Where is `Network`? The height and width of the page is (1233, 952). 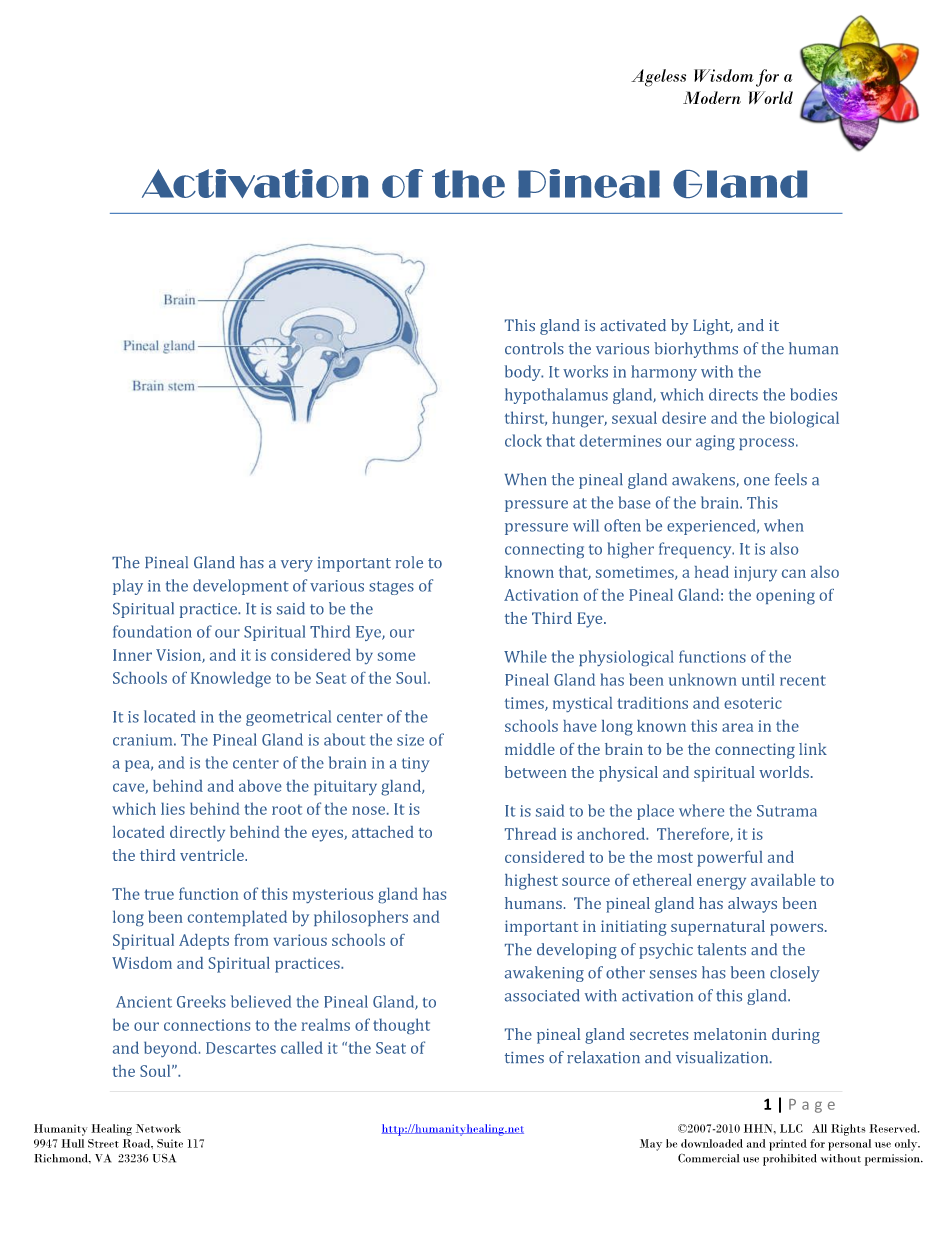 Network is located at coordinates (158, 1128).
